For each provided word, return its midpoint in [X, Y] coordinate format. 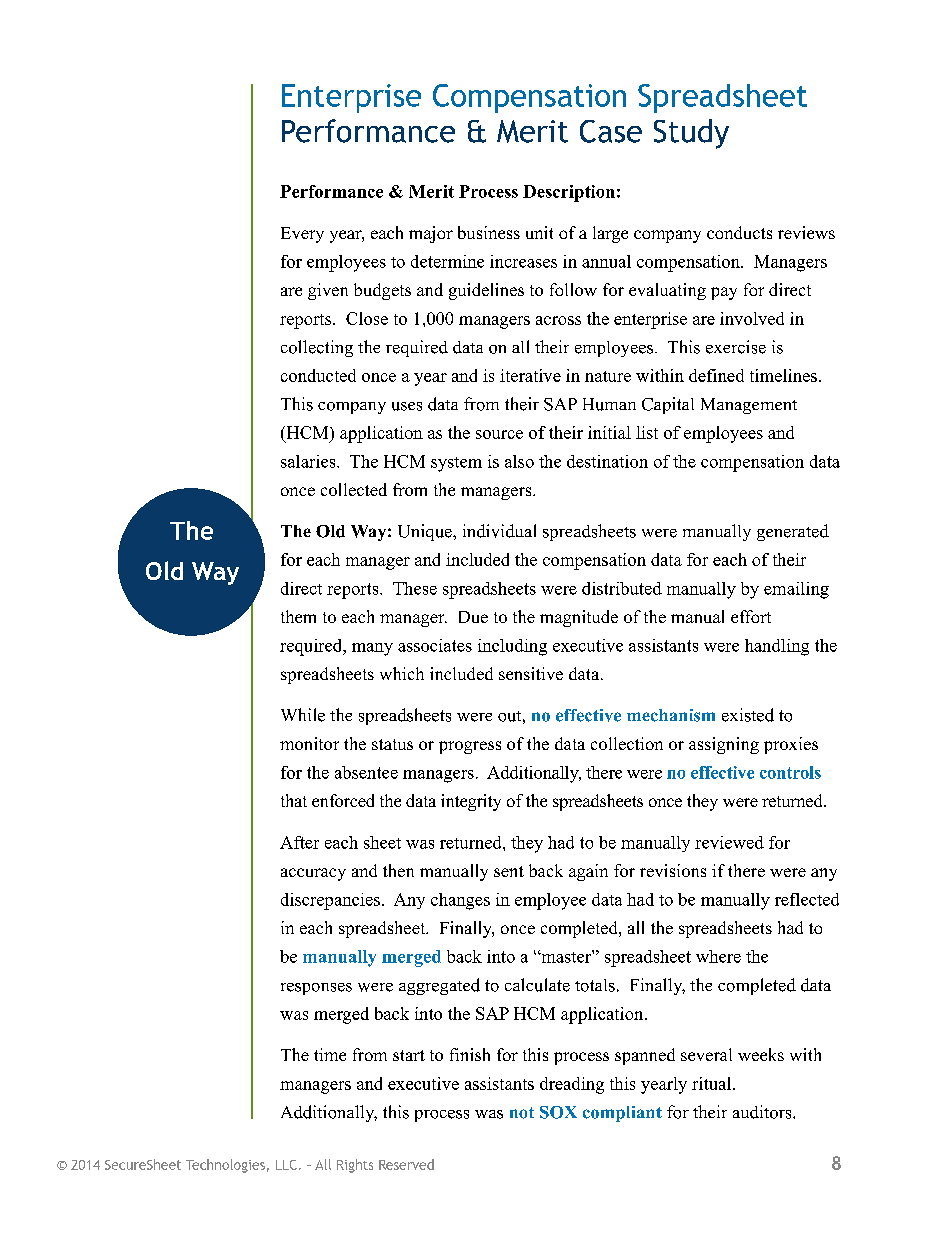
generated [793, 532]
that [294, 800]
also [519, 461]
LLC [286, 1165]
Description [569, 193]
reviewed [729, 842]
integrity [471, 802]
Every [302, 235]
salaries [309, 461]
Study [691, 134]
